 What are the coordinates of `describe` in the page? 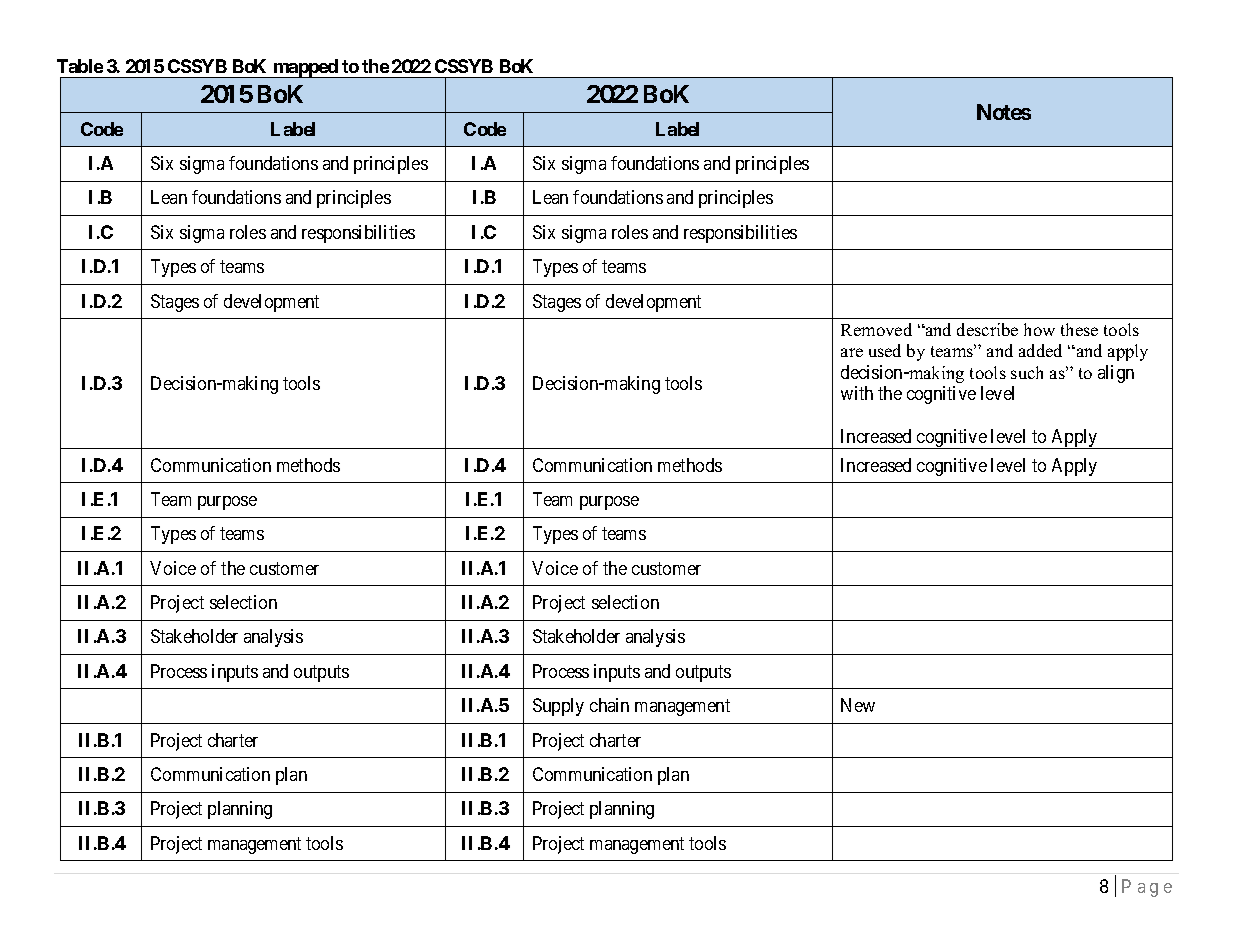 It's located at (987, 329).
